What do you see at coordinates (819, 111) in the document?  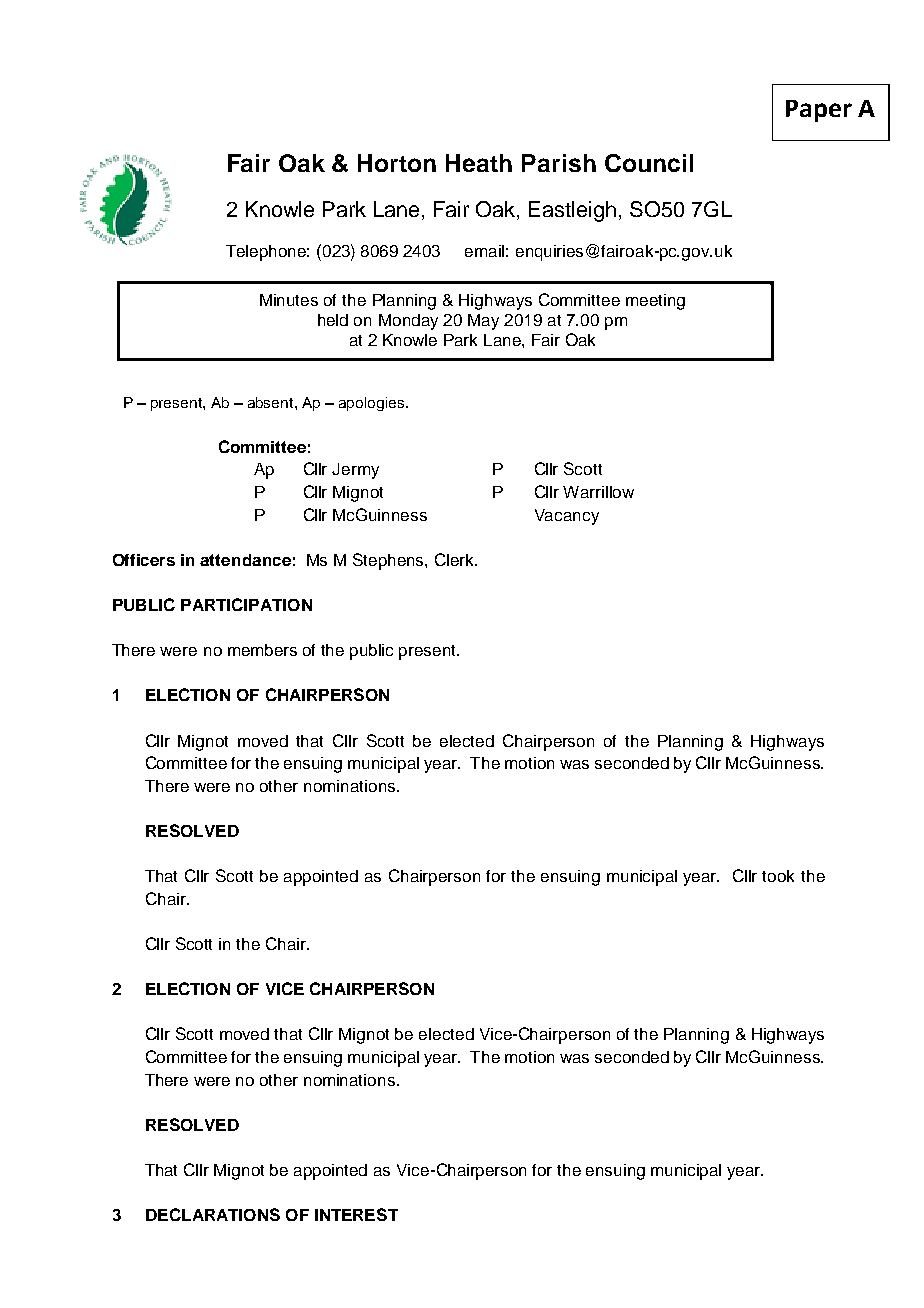 I see `Paper` at bounding box center [819, 111].
